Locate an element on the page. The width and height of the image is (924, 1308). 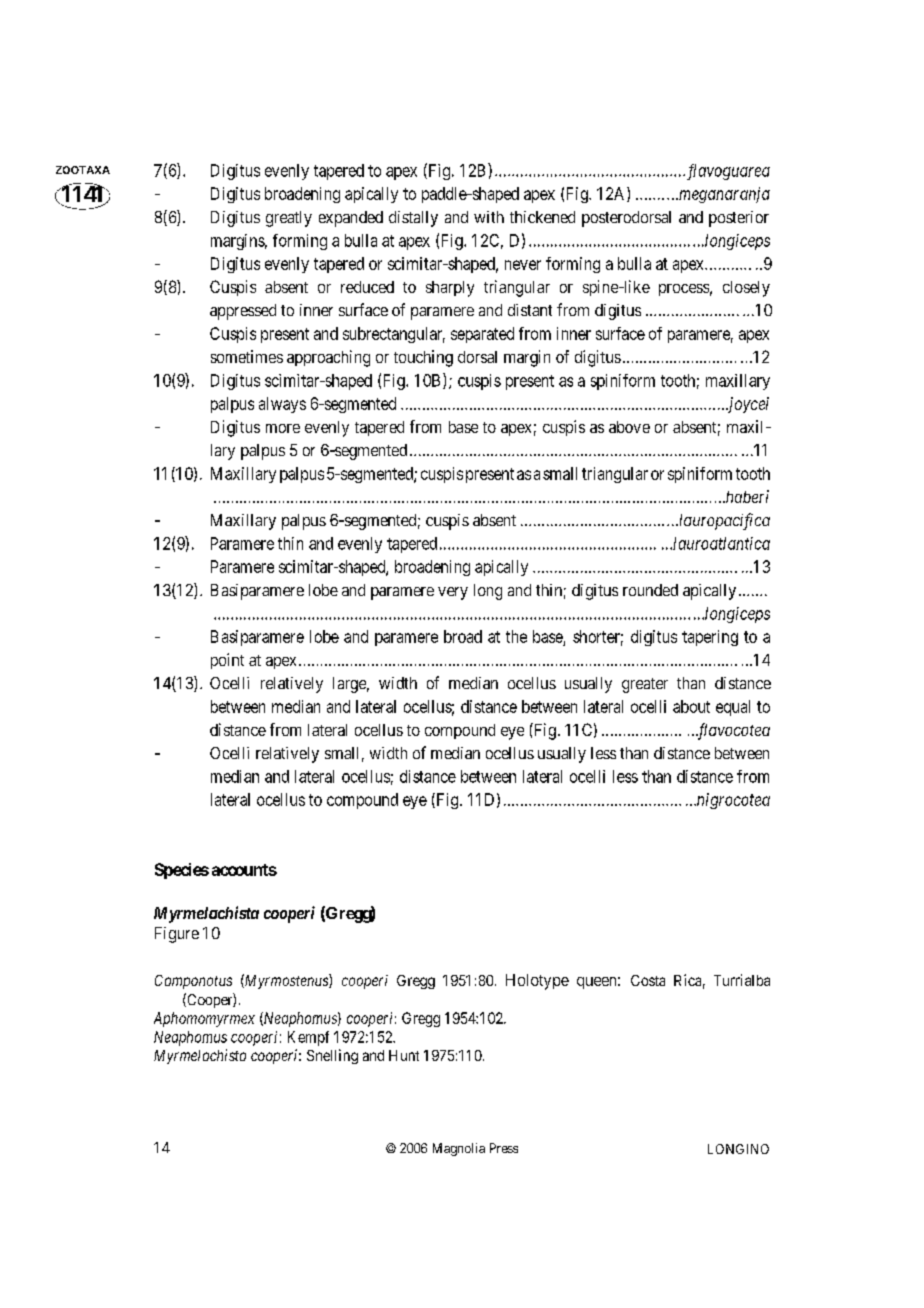
point is located at coordinates (227, 661).
